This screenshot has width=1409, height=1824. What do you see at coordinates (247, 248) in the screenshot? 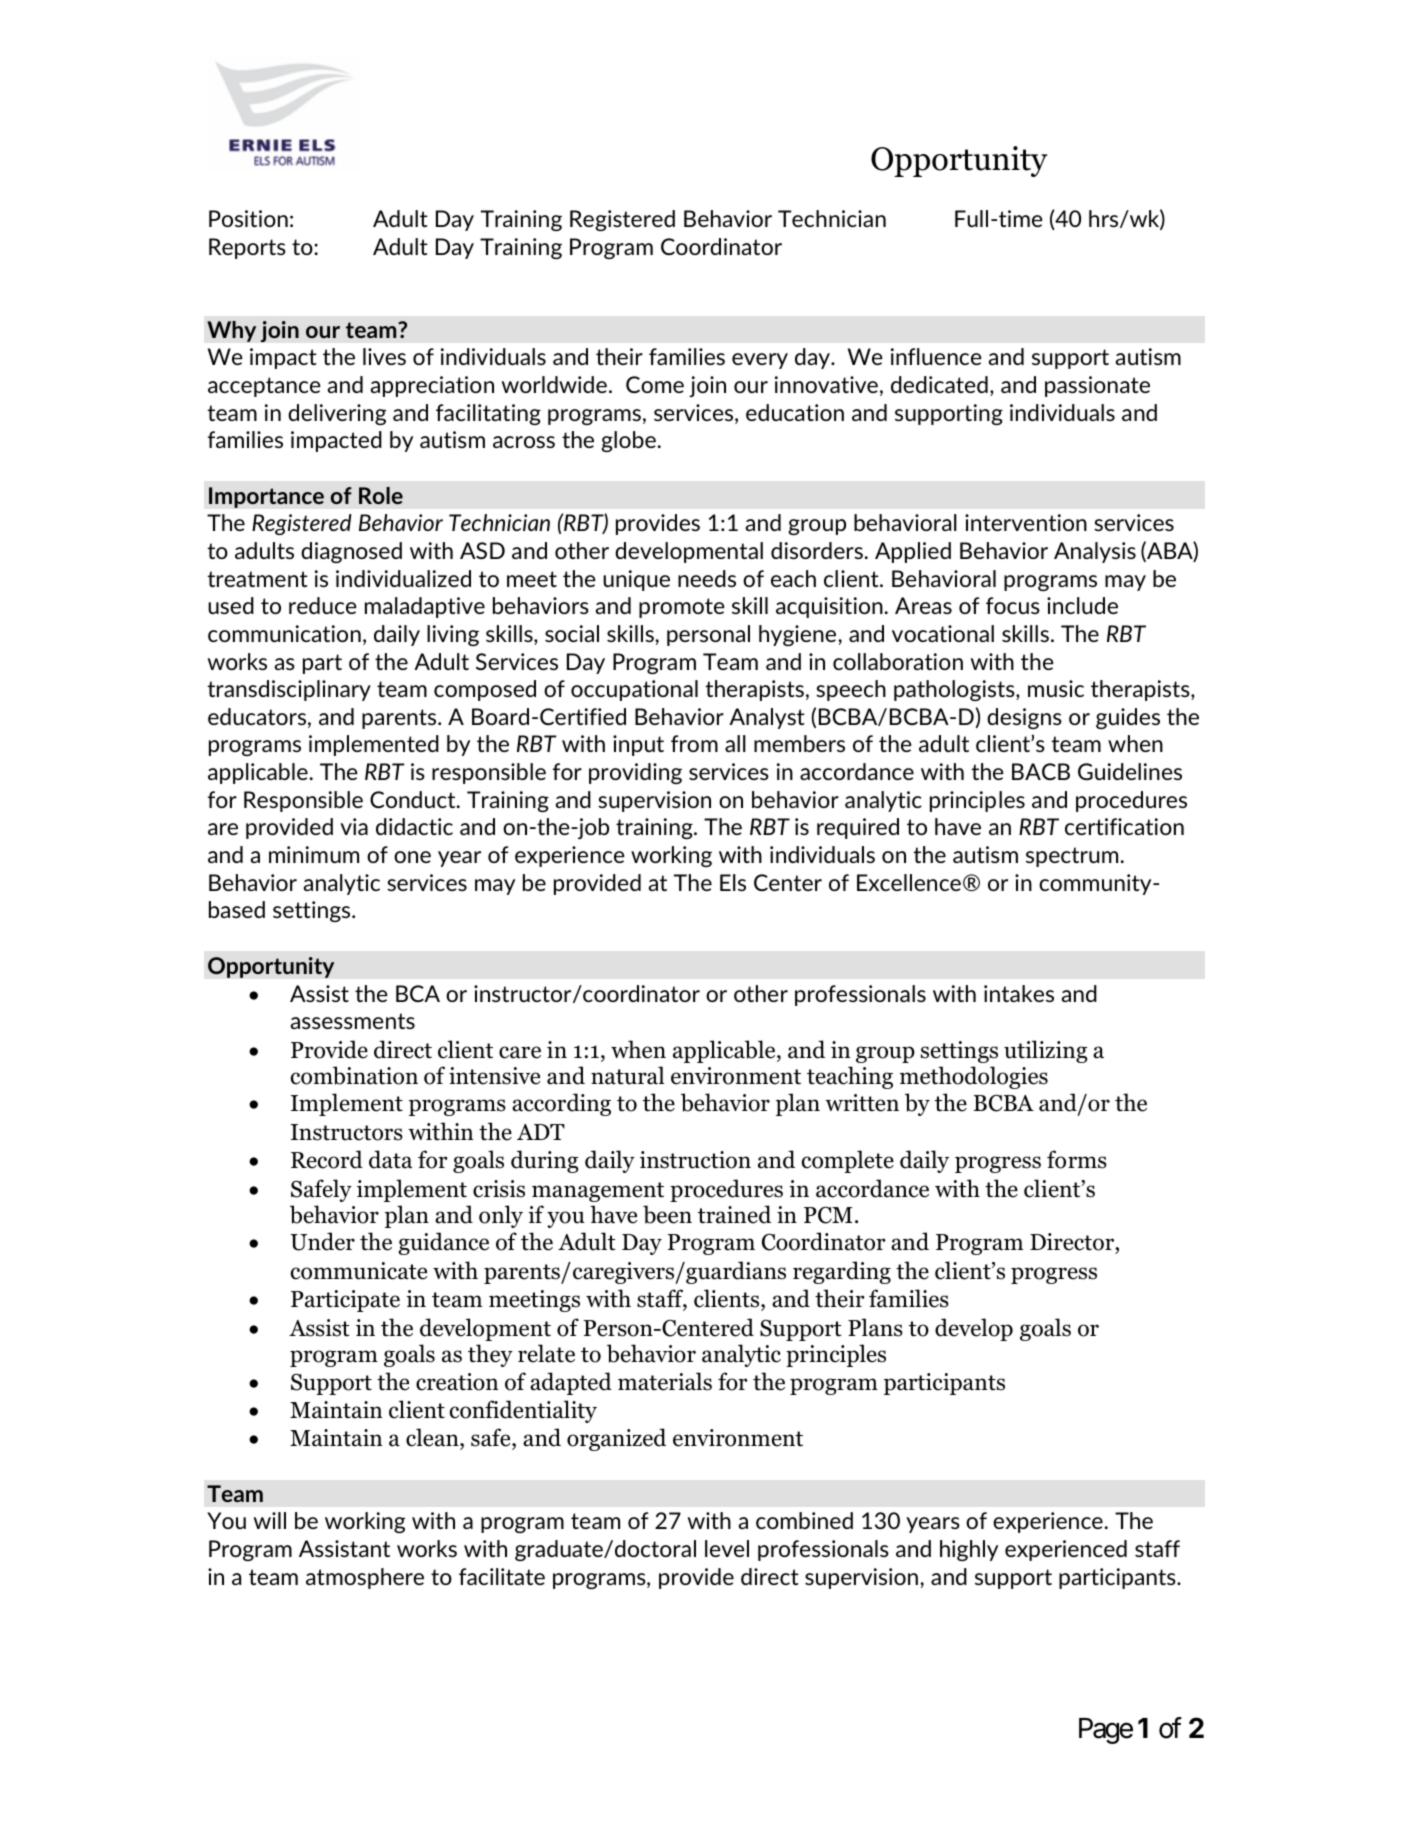
I see `Reports` at bounding box center [247, 248].
